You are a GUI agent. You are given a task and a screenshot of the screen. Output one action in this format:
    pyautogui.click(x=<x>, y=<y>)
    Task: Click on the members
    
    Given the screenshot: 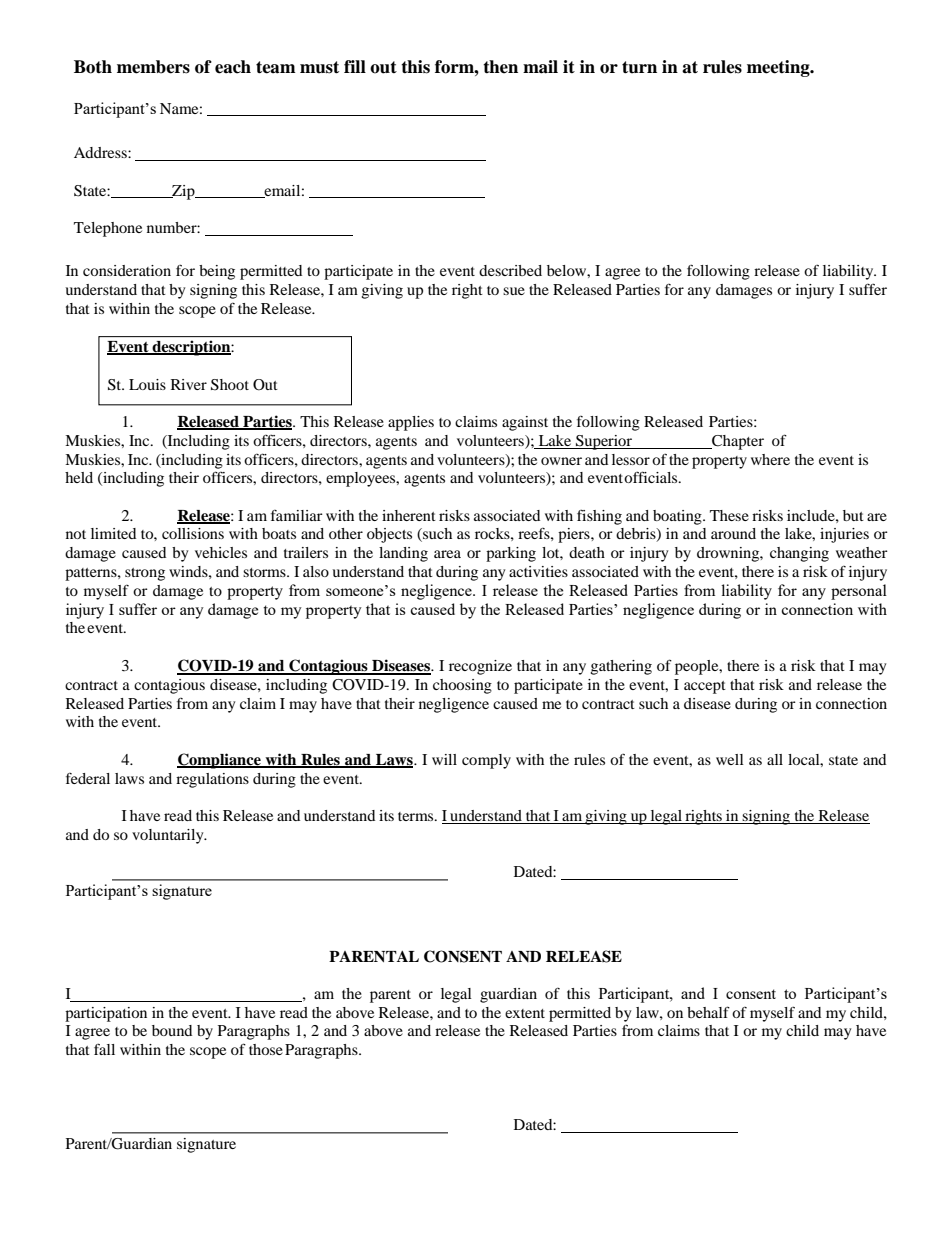 What is the action you would take?
    pyautogui.click(x=153, y=67)
